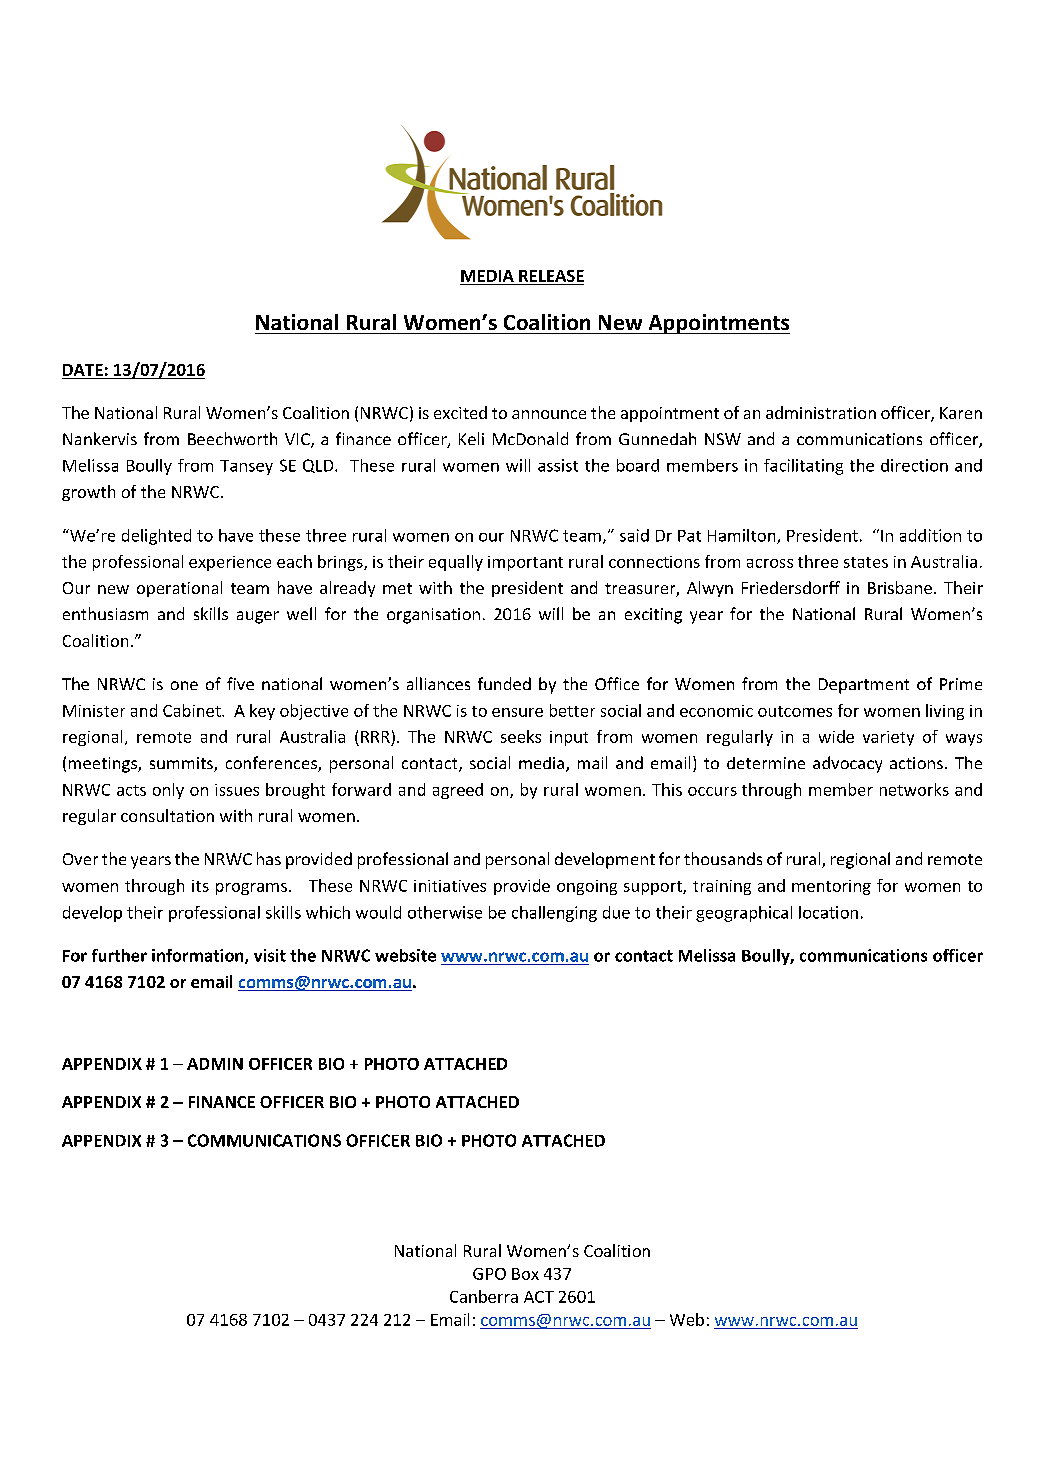 The image size is (1043, 1476). Describe the element at coordinates (525, 563) in the screenshot. I see `important` at that location.
